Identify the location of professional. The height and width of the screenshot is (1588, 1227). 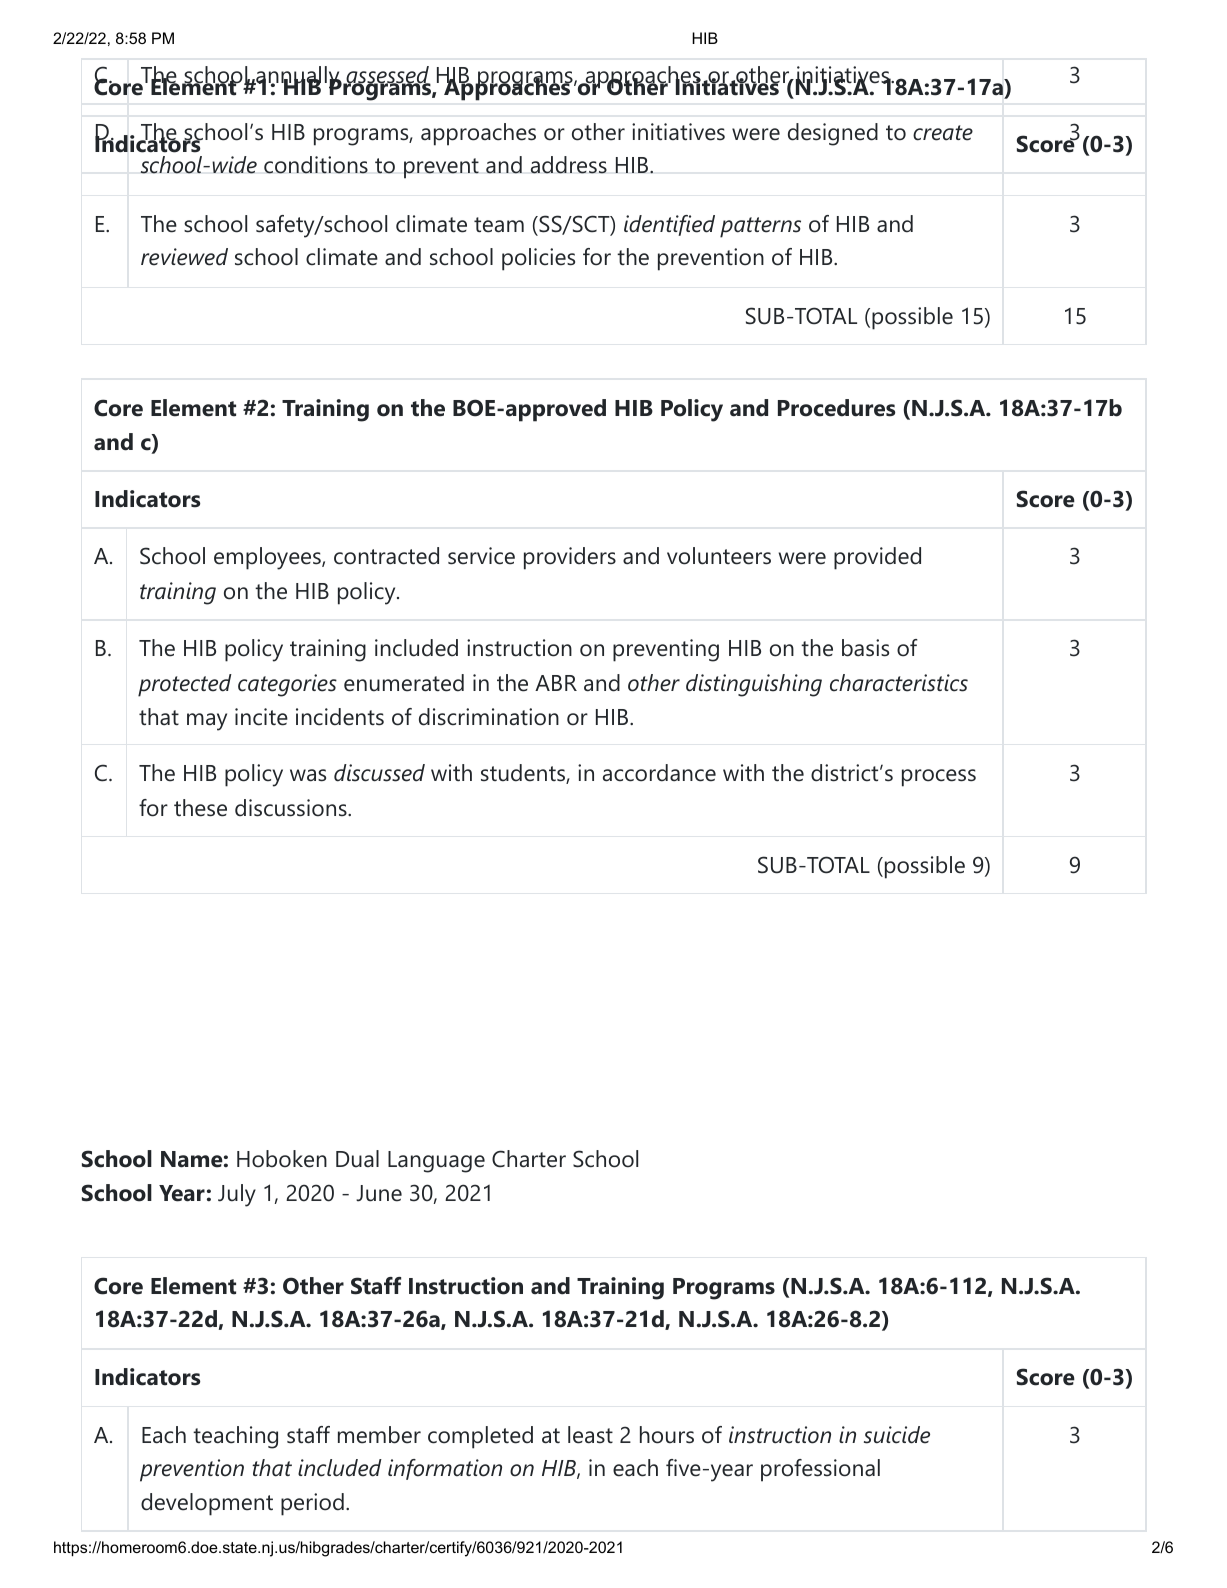
(820, 1470).
